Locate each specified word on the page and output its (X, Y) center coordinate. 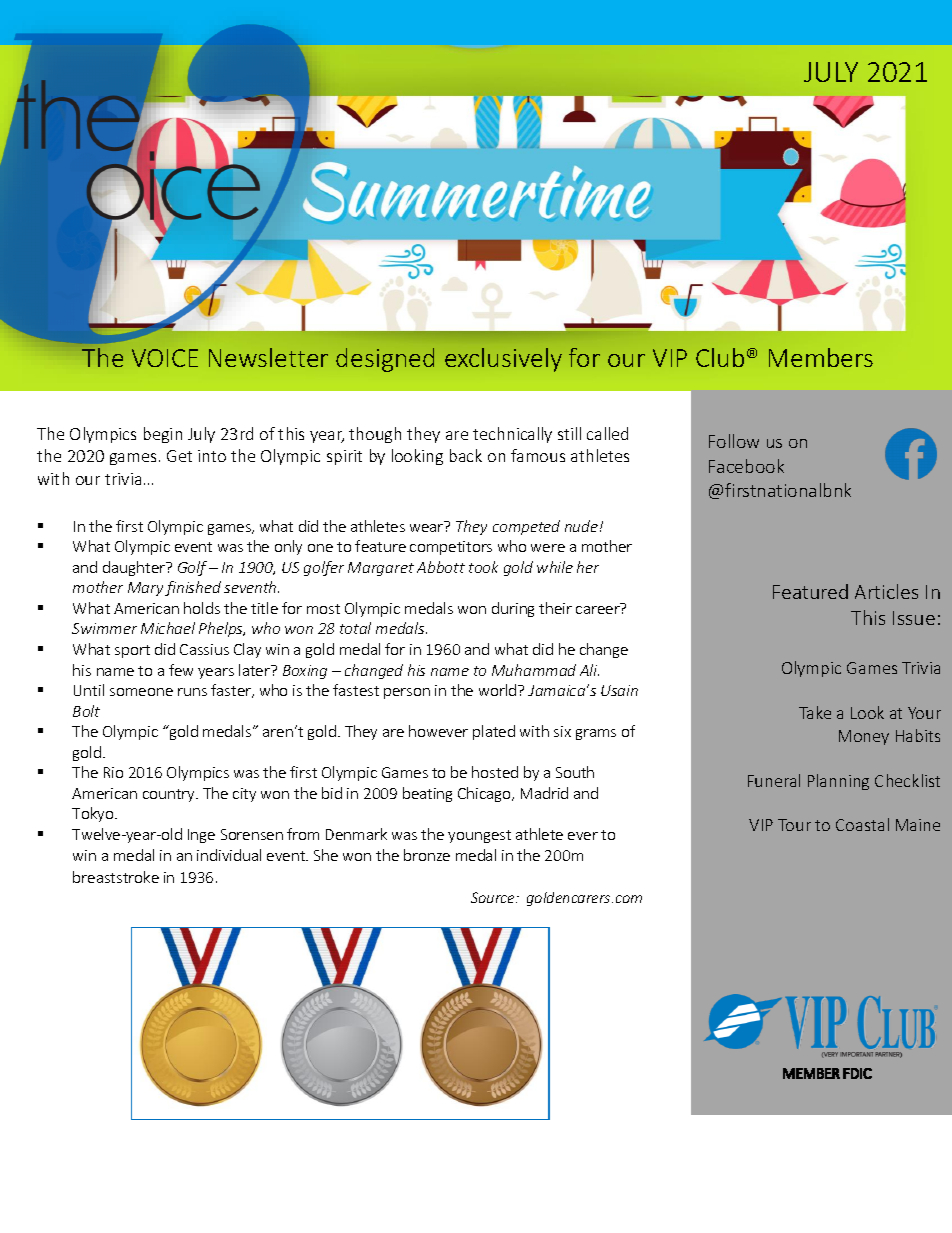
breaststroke (116, 877)
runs (192, 692)
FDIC (857, 1073)
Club (720, 357)
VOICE (165, 358)
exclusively (503, 360)
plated (494, 732)
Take (815, 712)
